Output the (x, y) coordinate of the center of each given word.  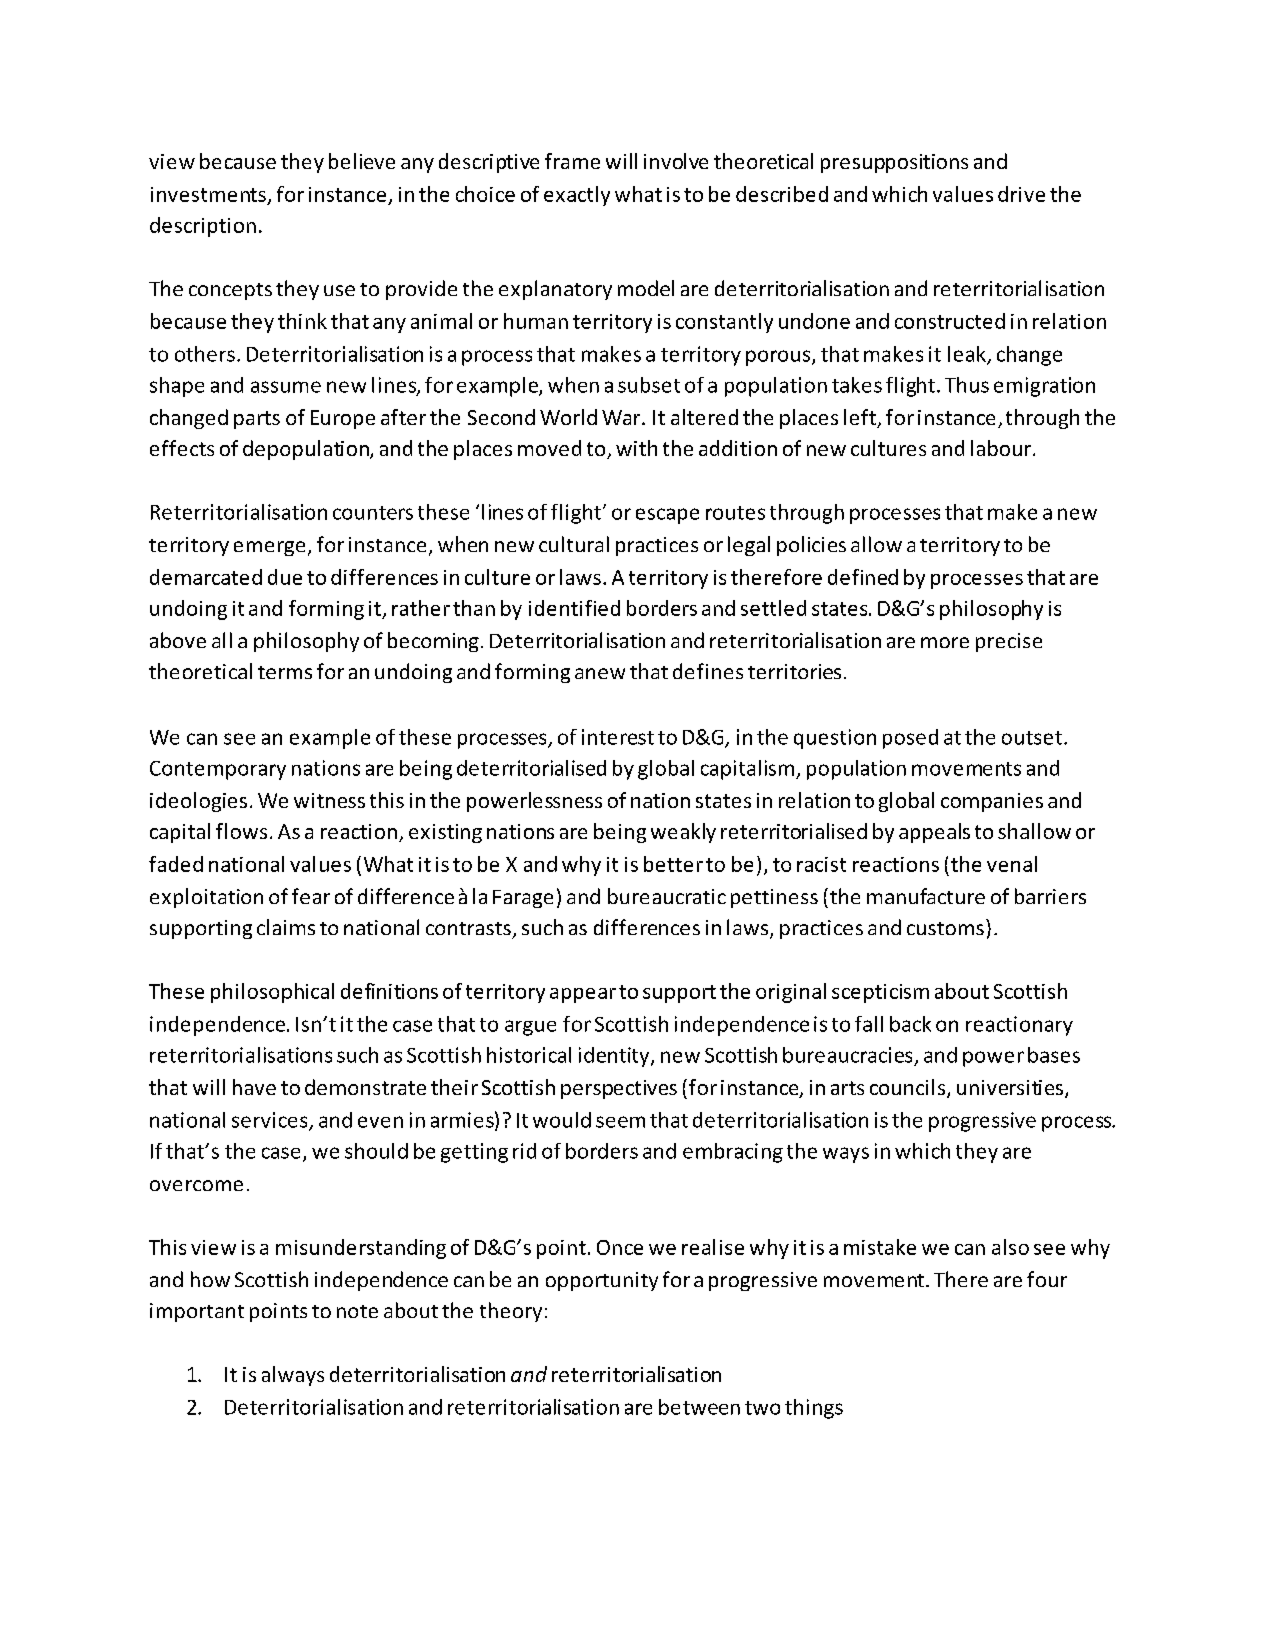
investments (208, 194)
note (357, 1311)
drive (1021, 194)
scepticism (880, 993)
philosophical (272, 993)
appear (583, 995)
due (285, 577)
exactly (577, 196)
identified (574, 608)
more (945, 642)
